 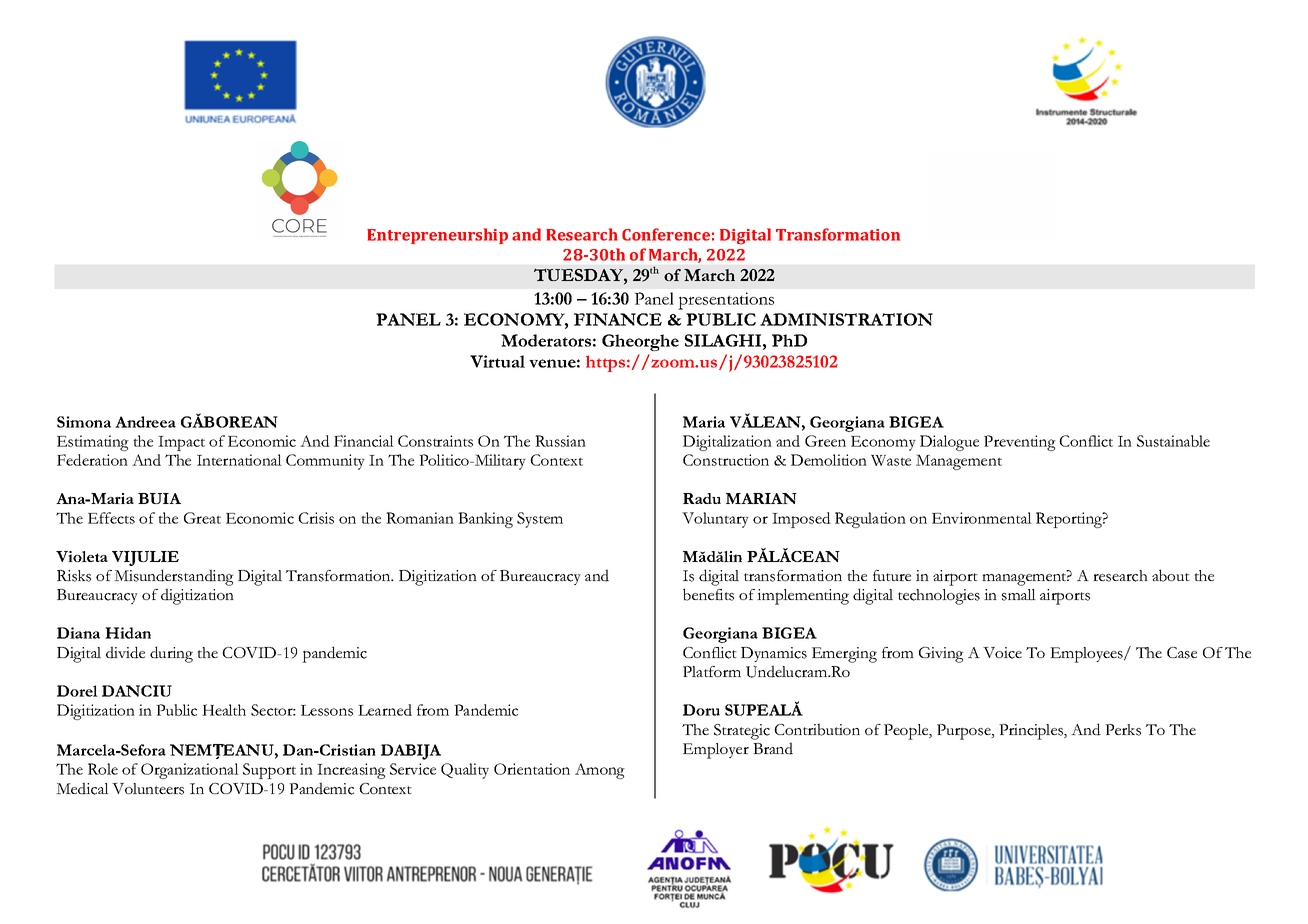 I want to click on presentations, so click(x=726, y=301).
